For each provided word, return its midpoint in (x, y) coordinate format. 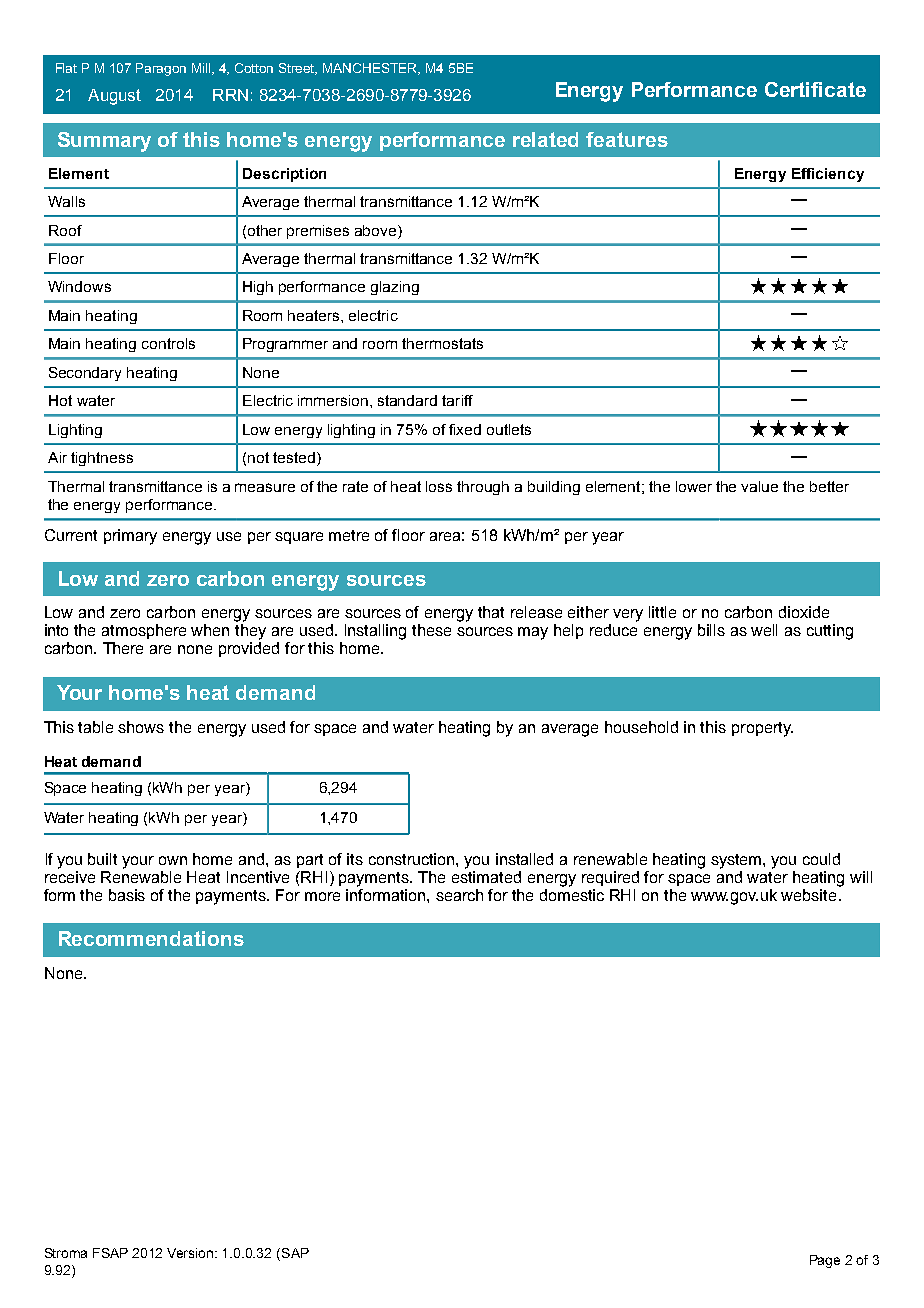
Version (191, 1253)
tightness (102, 459)
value (759, 486)
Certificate (815, 89)
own (173, 860)
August (114, 97)
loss (439, 486)
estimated (486, 877)
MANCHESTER (371, 69)
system (737, 861)
